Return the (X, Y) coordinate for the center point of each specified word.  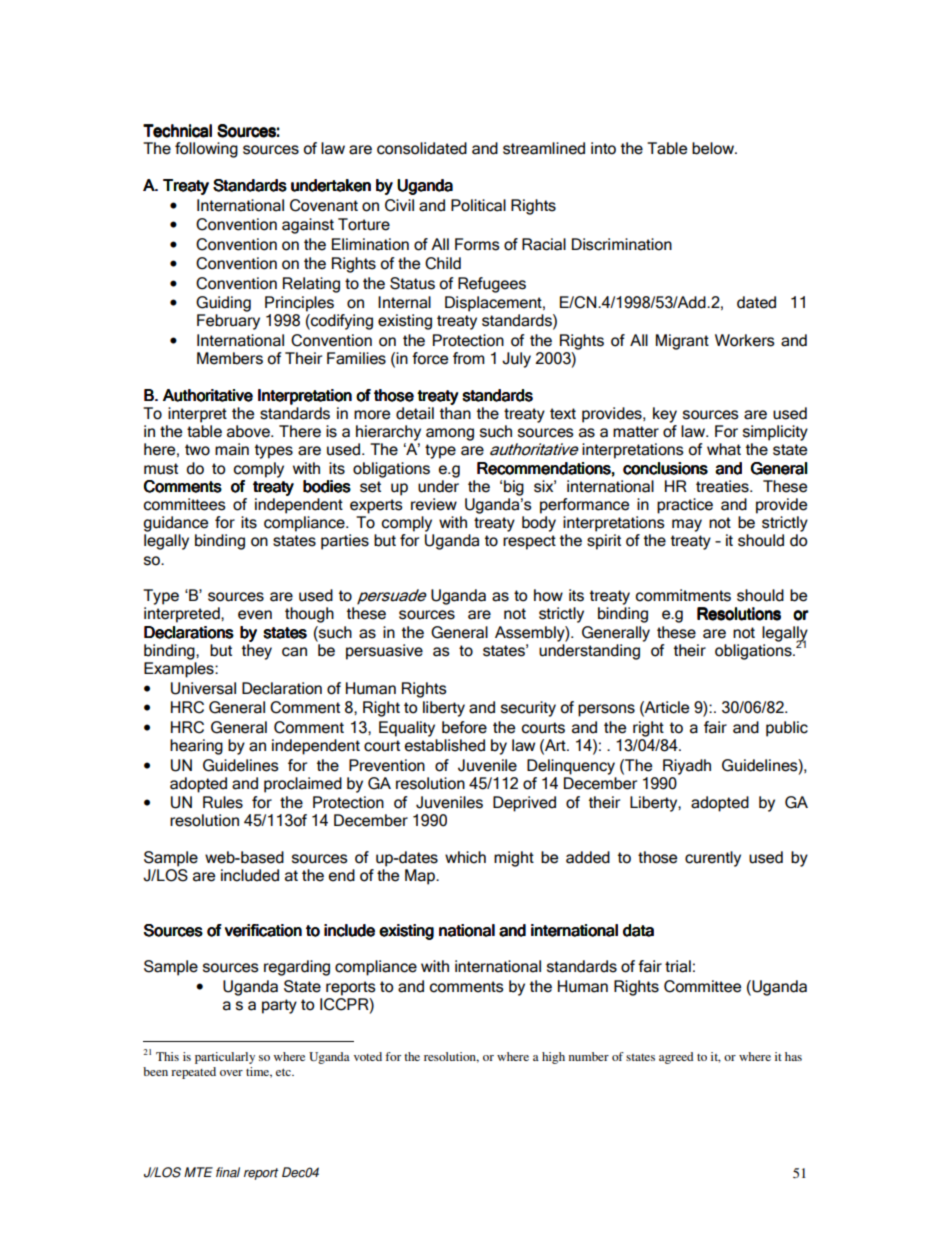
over (231, 1073)
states (640, 1057)
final (228, 1172)
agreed (676, 1058)
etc (284, 1072)
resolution (451, 1057)
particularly (225, 1058)
